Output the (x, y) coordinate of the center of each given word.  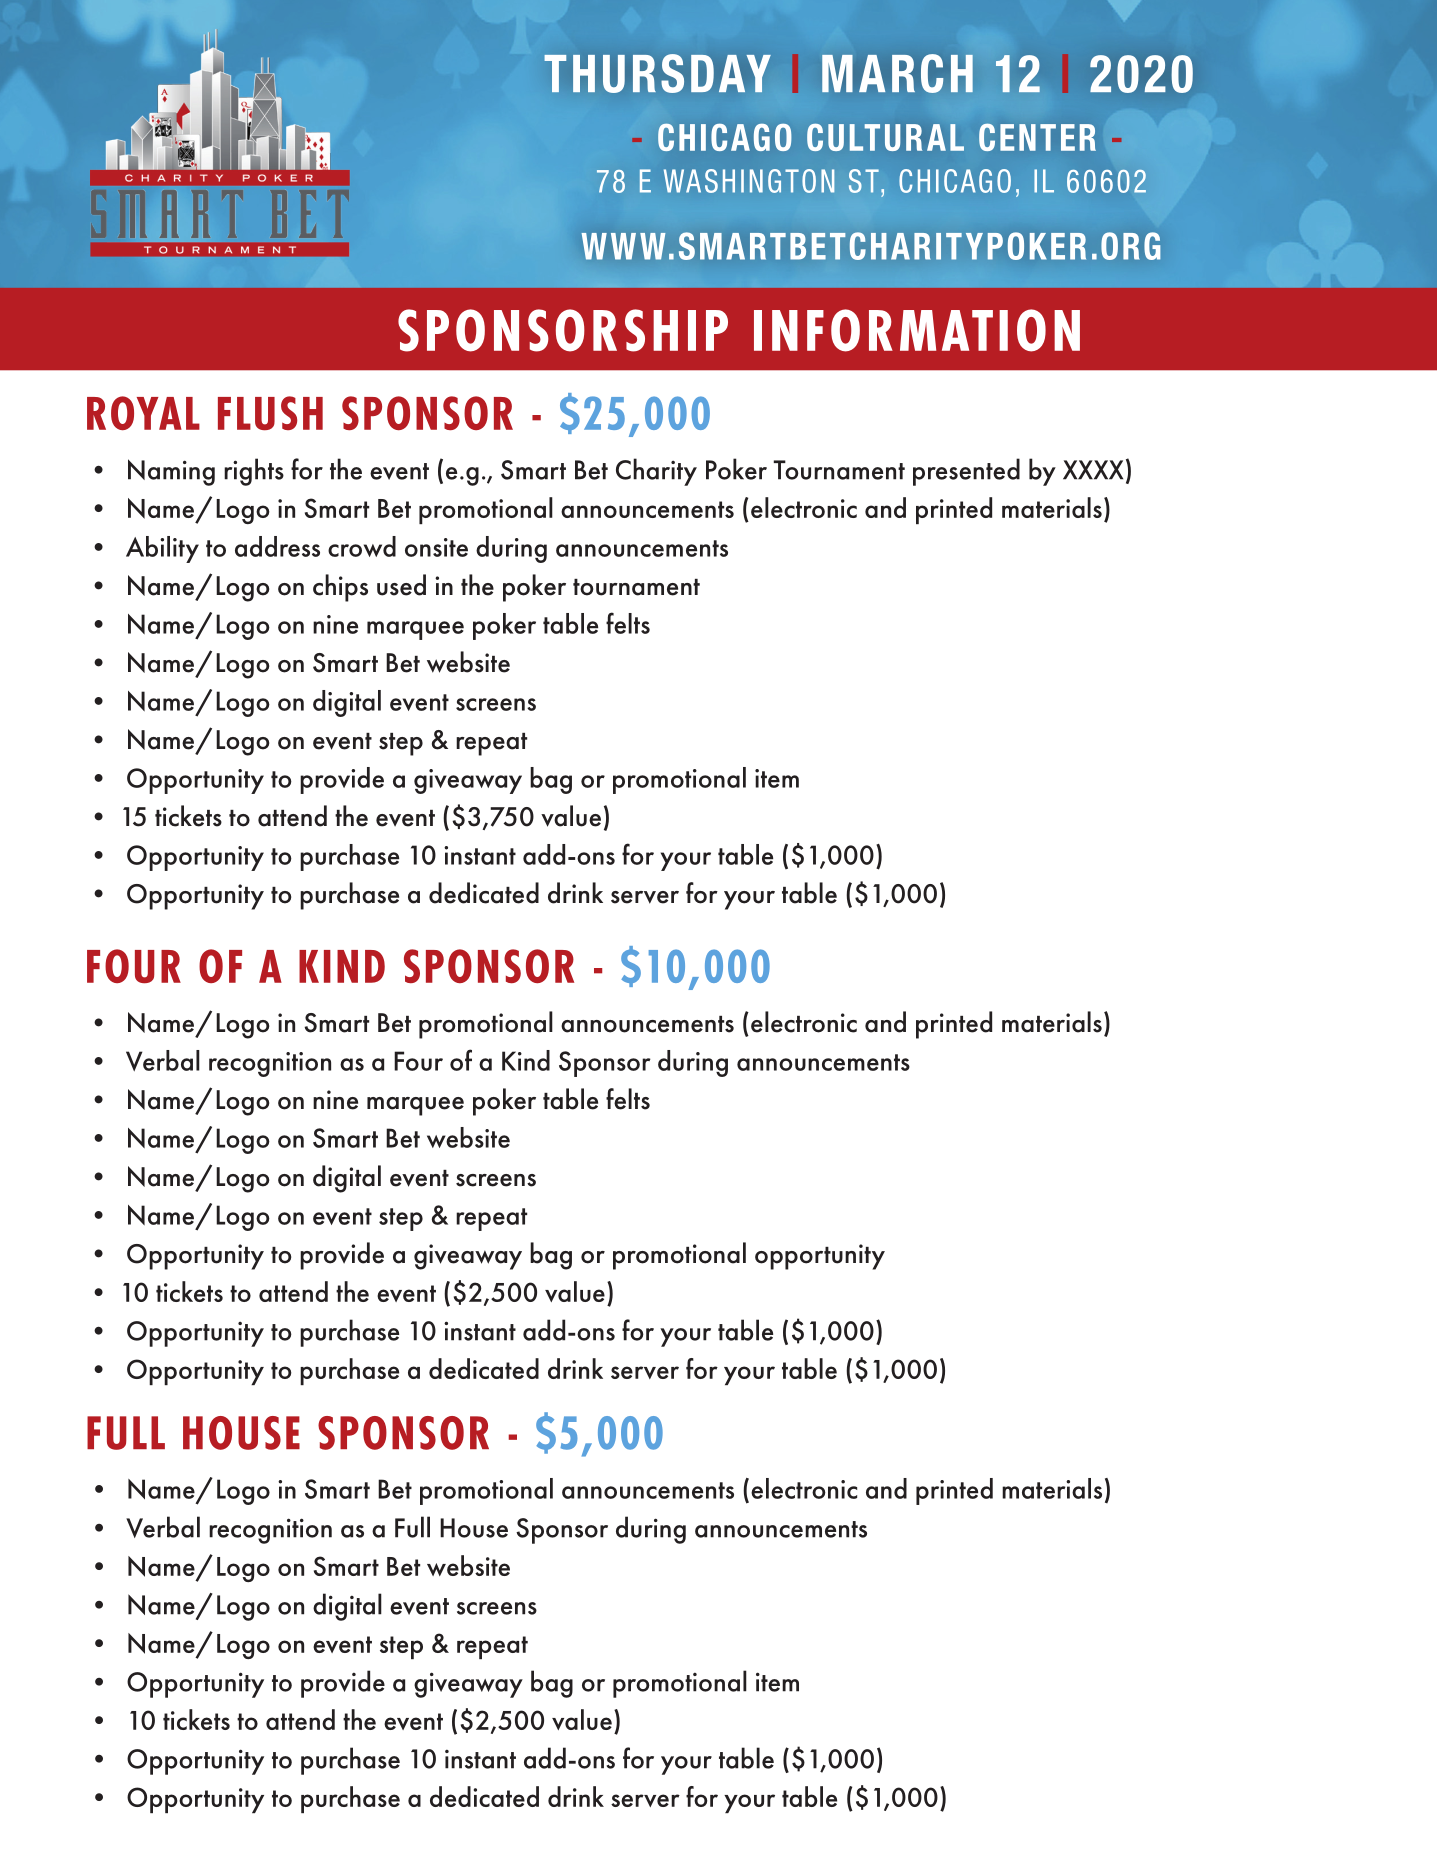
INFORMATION (917, 330)
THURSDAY (657, 73)
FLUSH (270, 413)
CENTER (1037, 137)
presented (966, 472)
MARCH (897, 73)
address (277, 546)
